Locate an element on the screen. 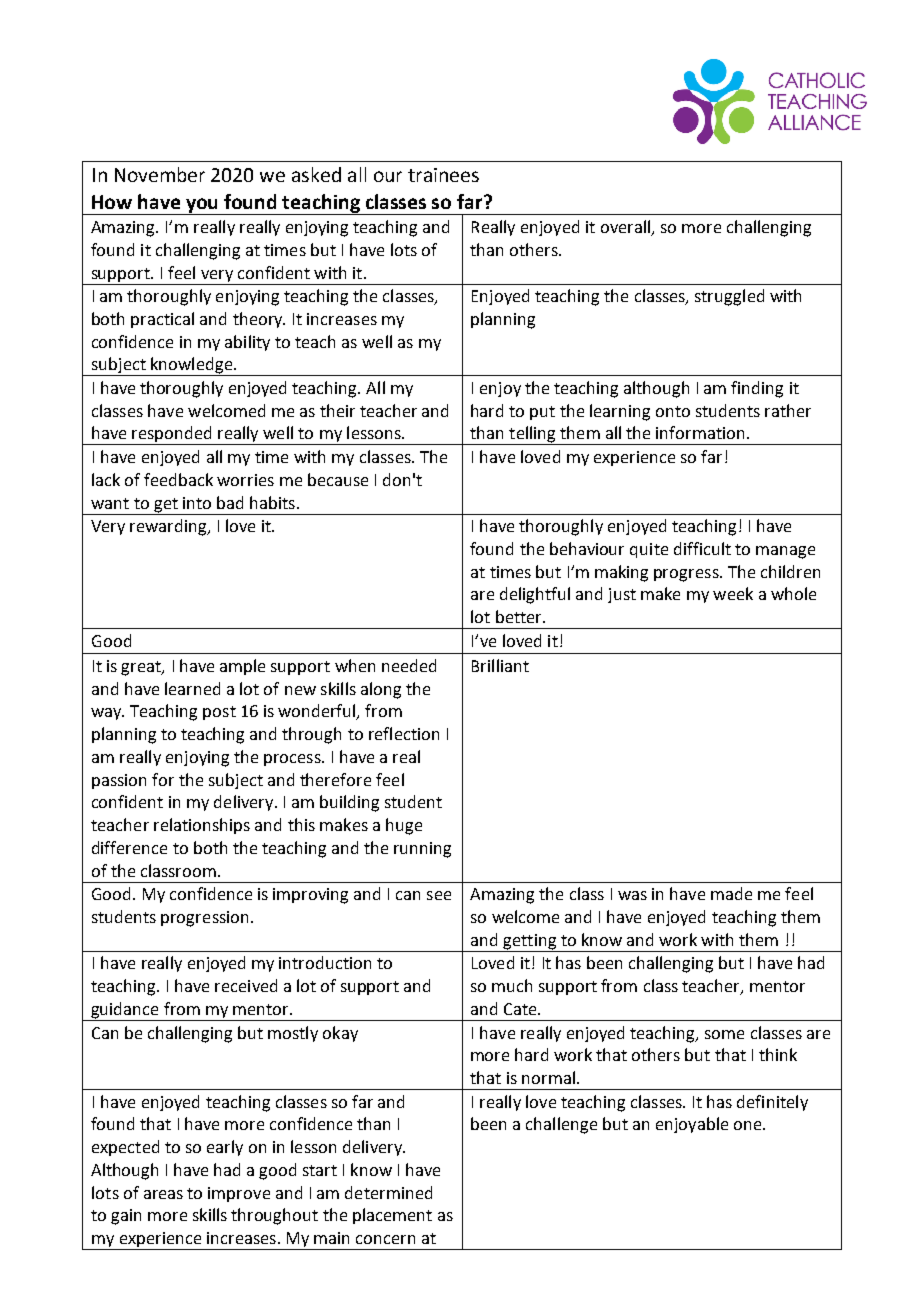 Image resolution: width=924 pixels, height=1308 pixels. week is located at coordinates (733, 593).
